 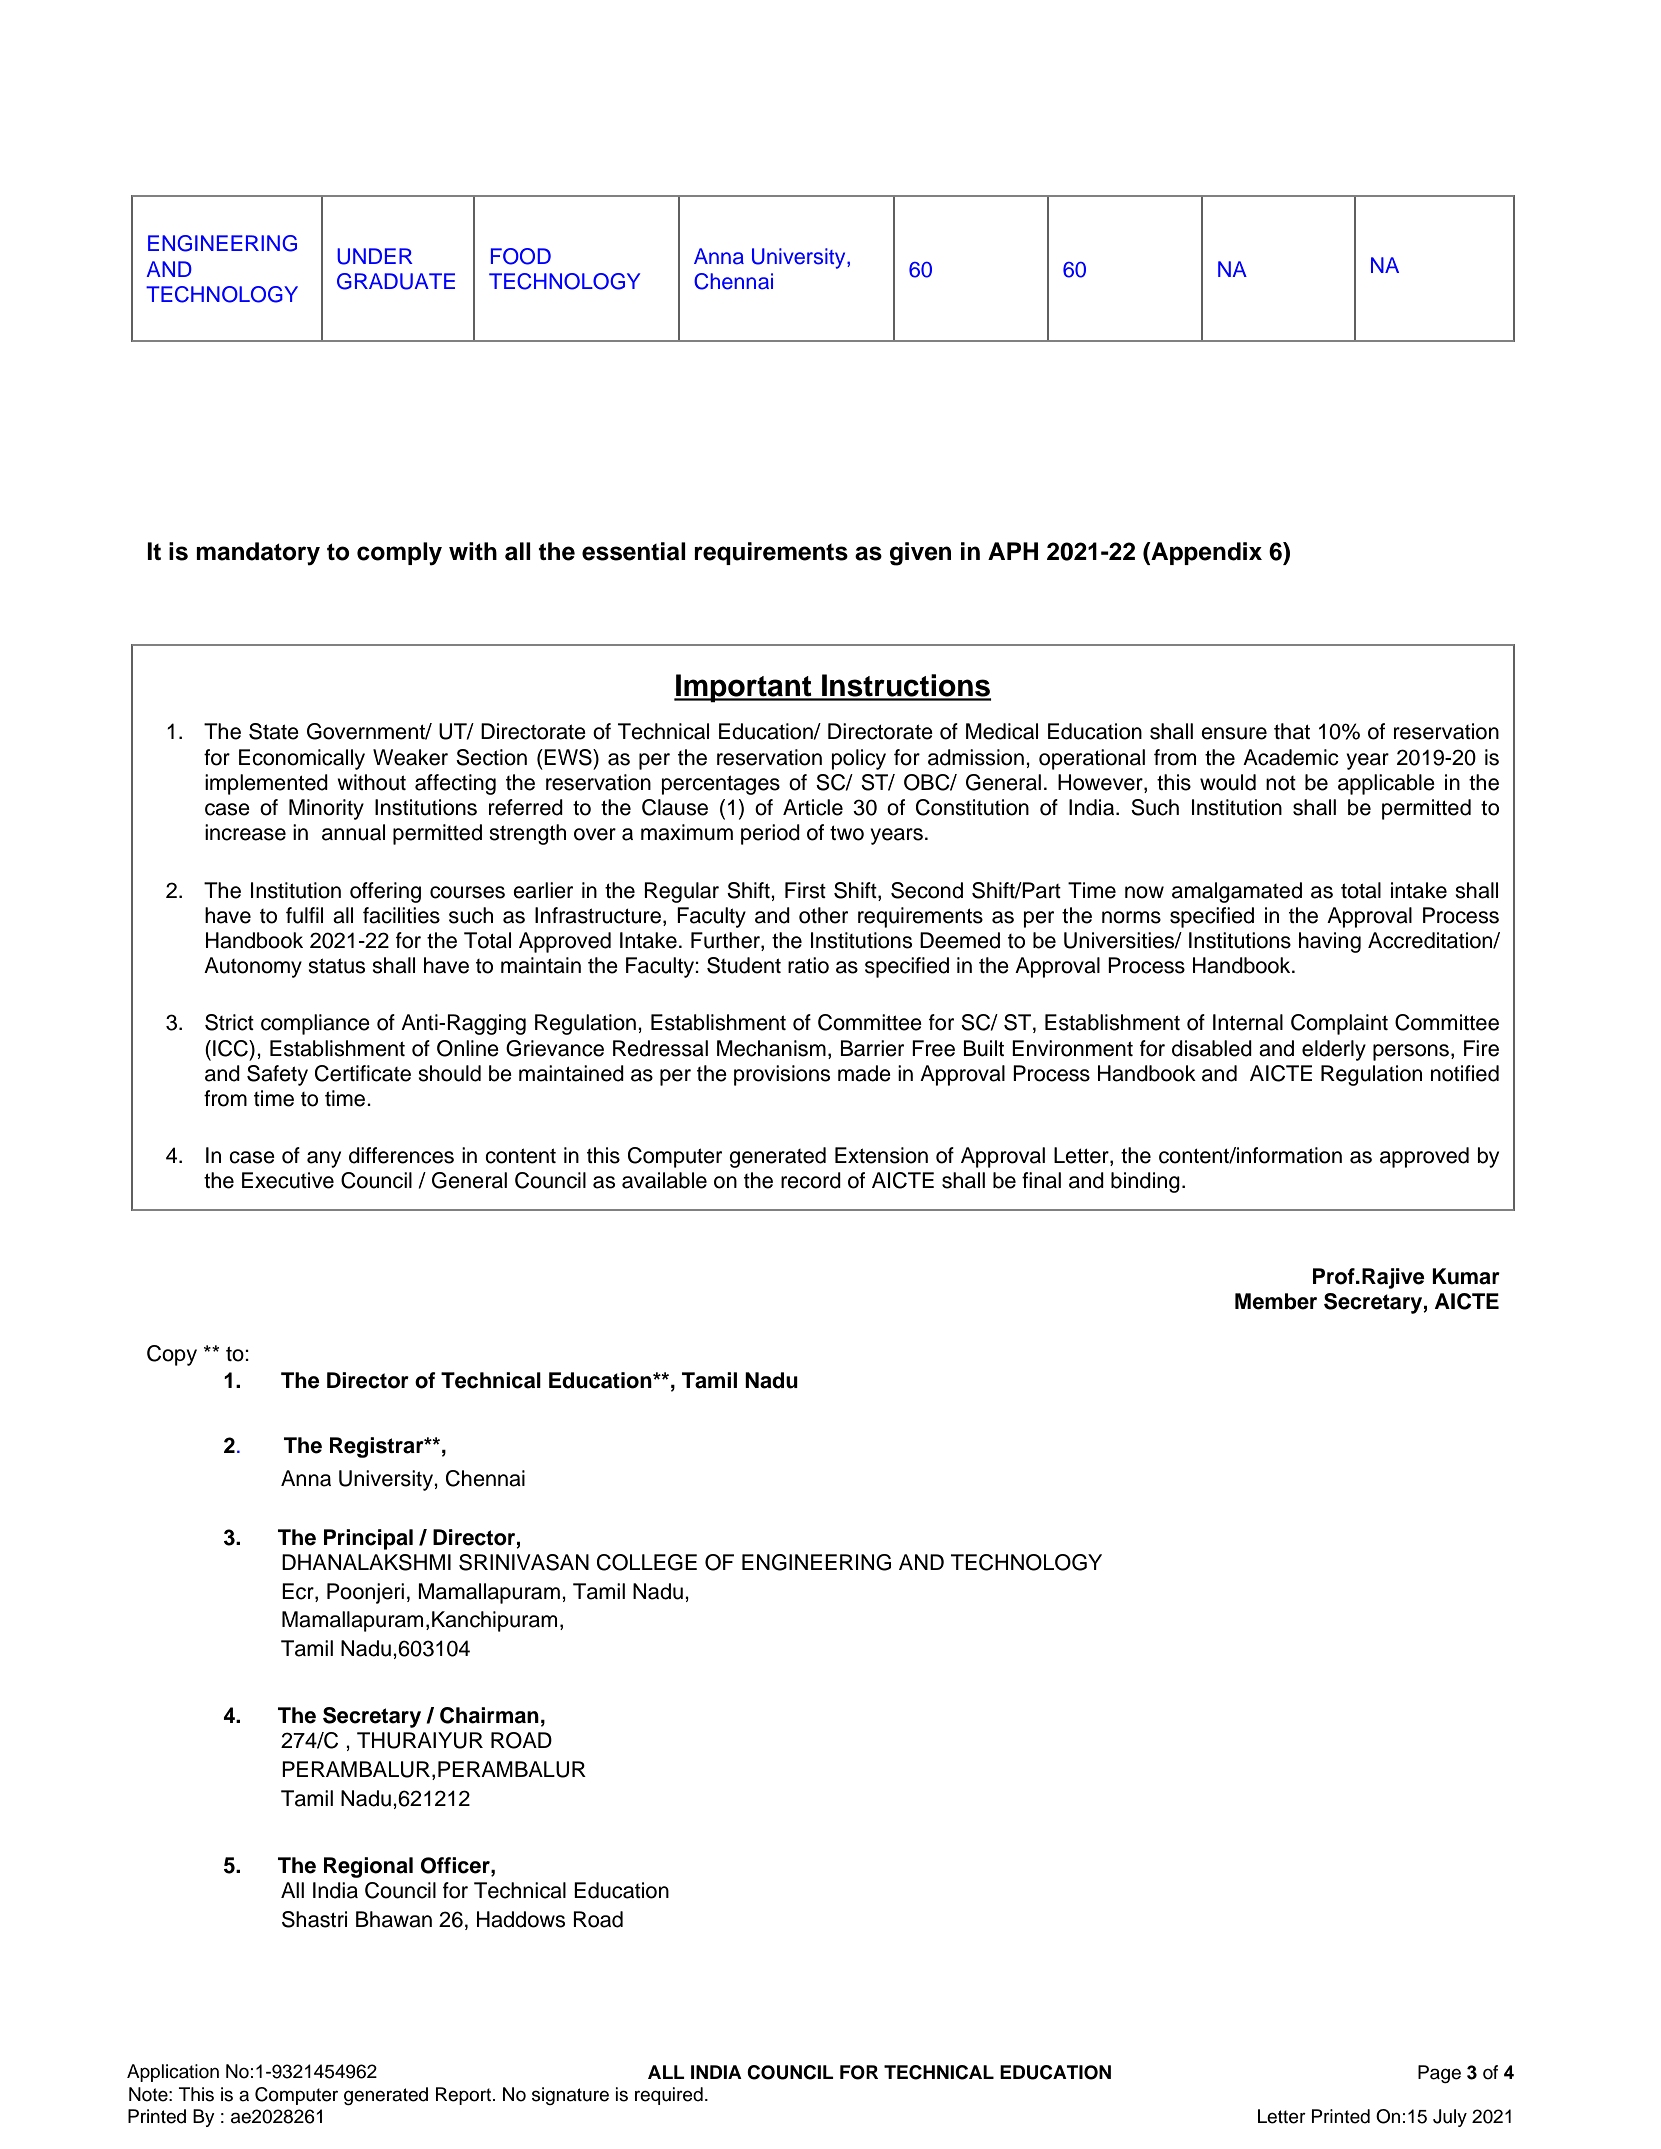 I want to click on Report, so click(x=465, y=2096).
